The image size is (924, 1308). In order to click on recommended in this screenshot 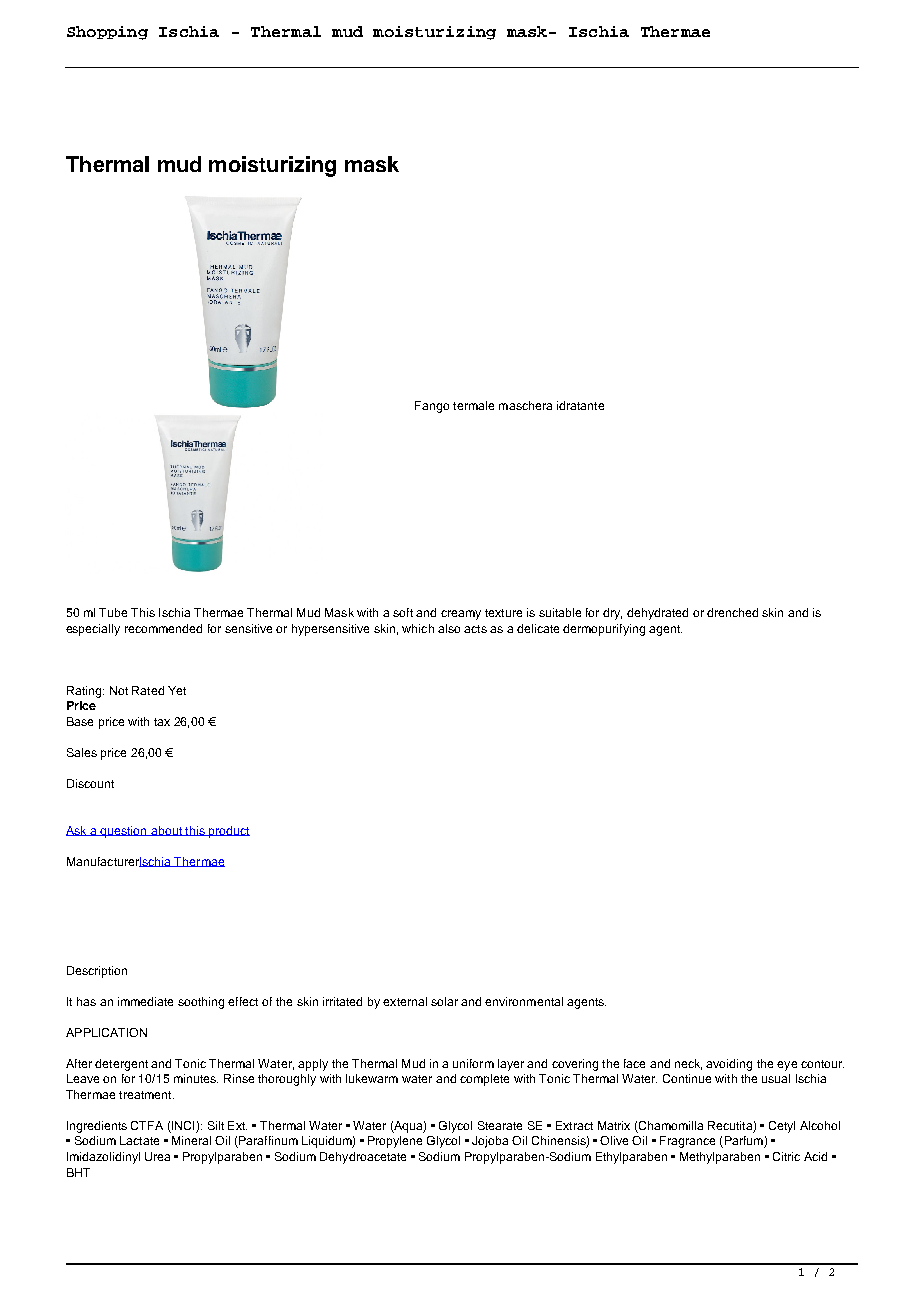, I will do `click(163, 628)`.
